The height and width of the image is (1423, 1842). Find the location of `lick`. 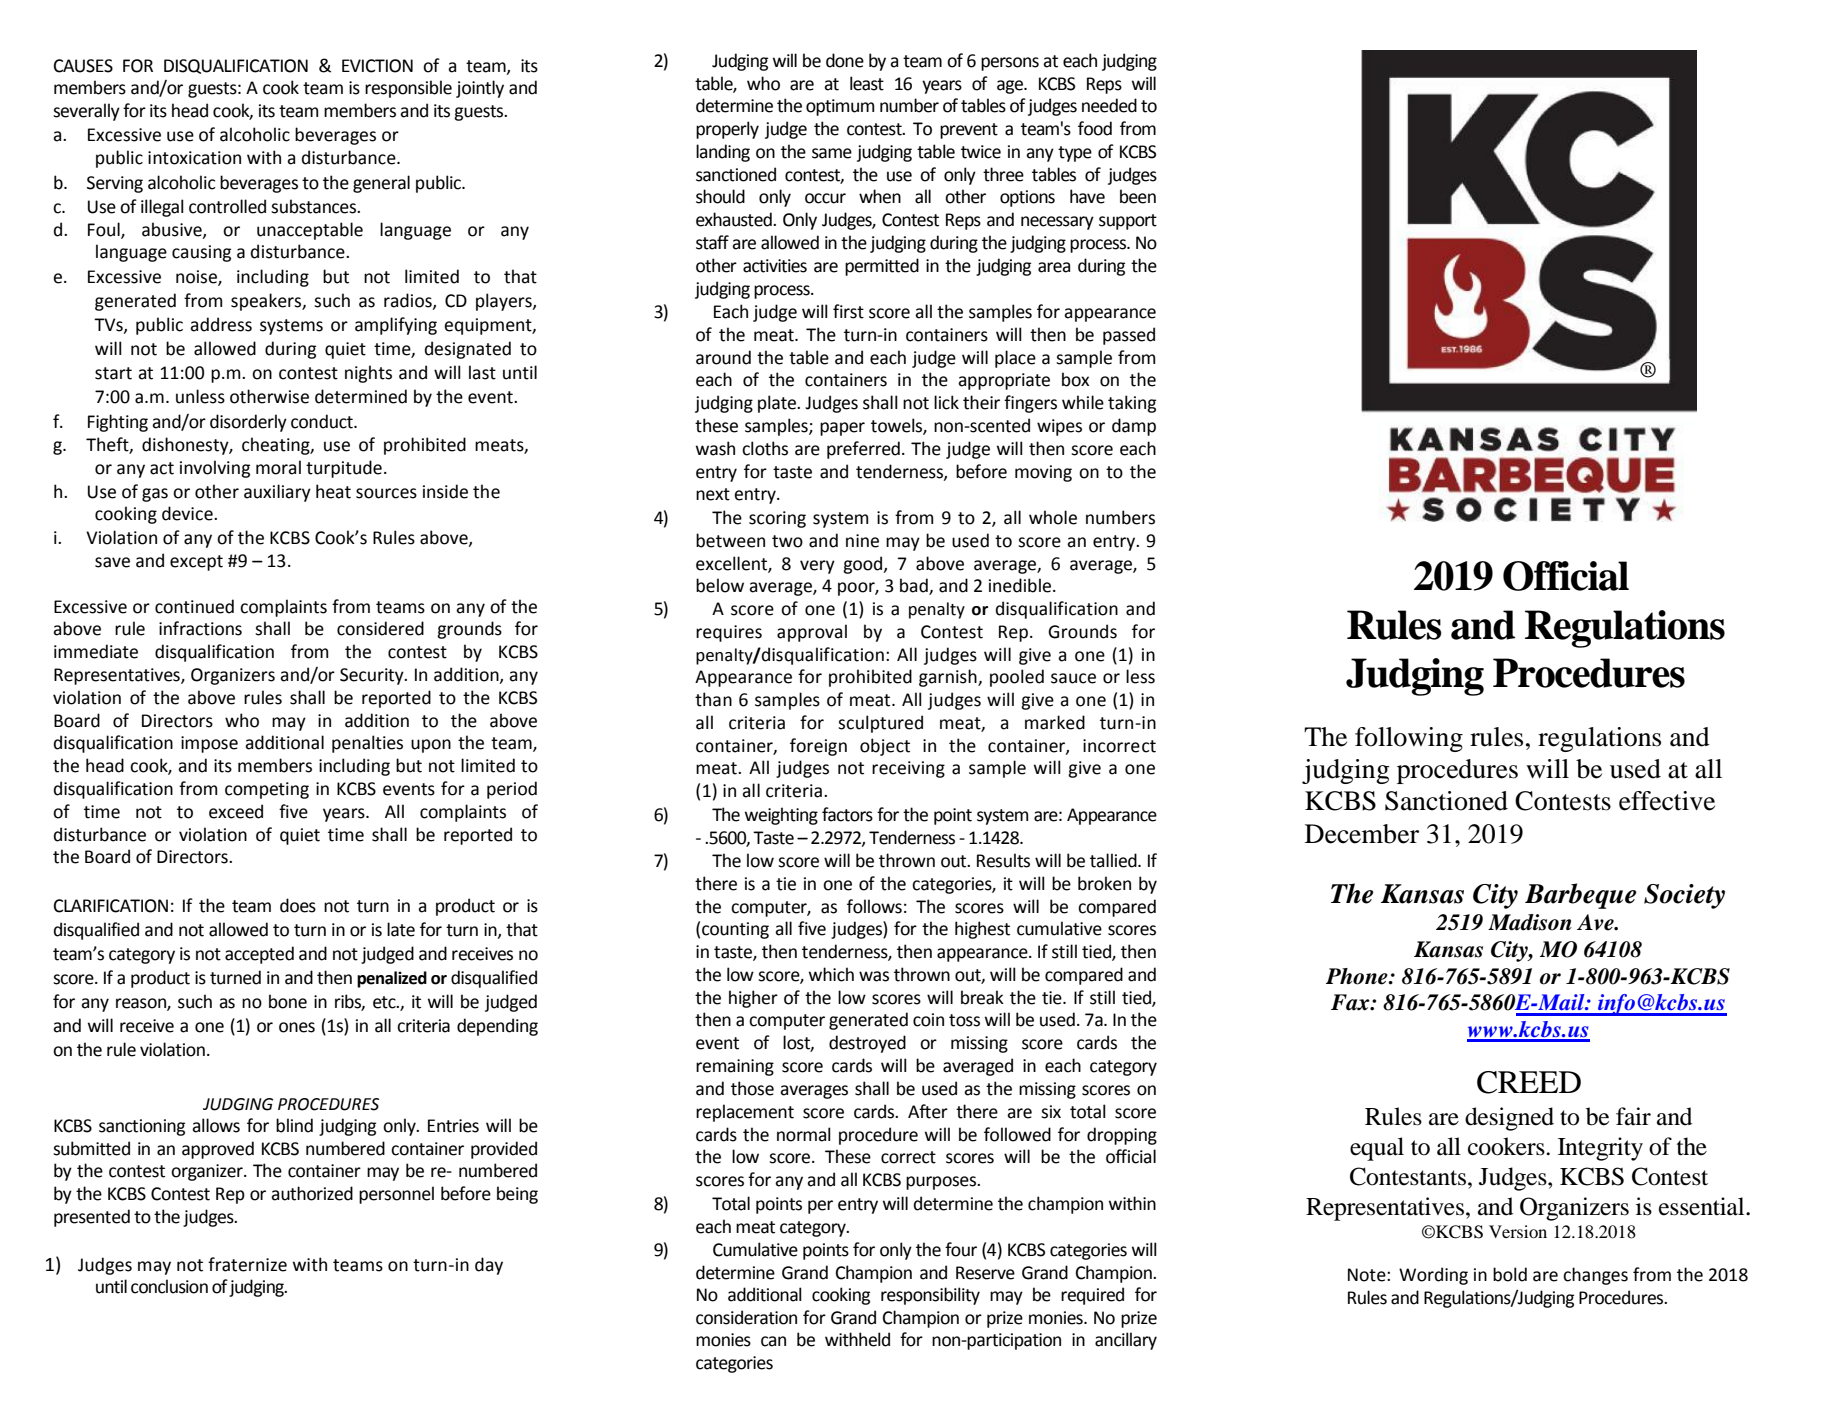

lick is located at coordinates (946, 402).
